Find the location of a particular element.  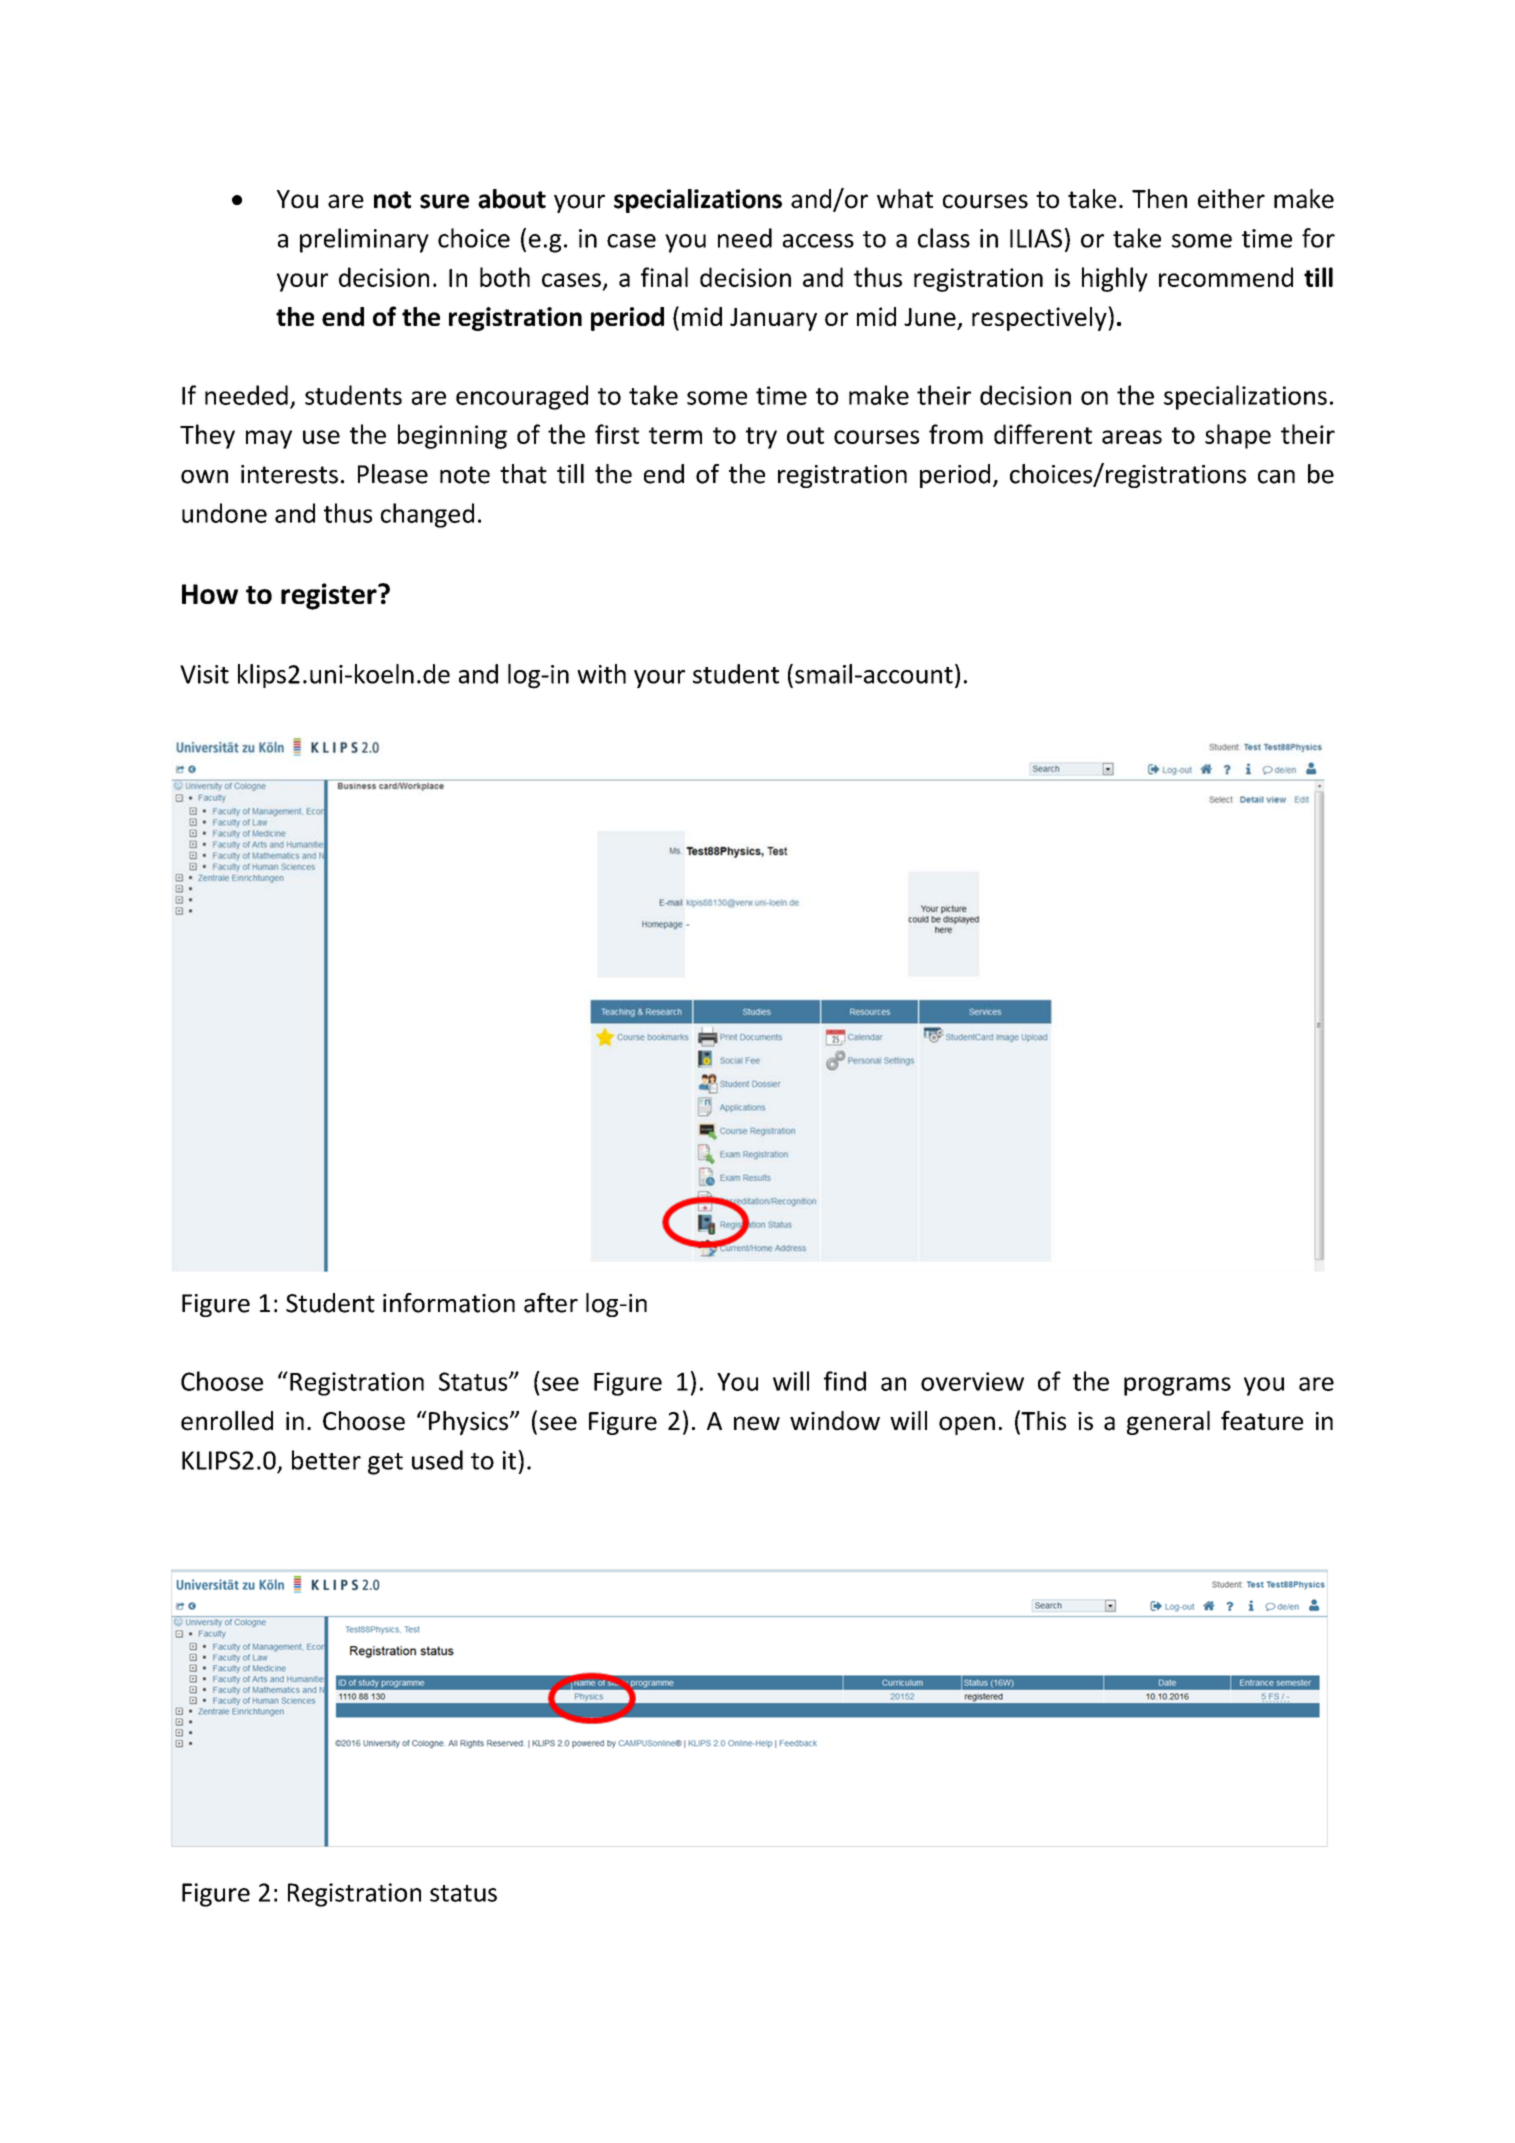

can is located at coordinates (1276, 477).
